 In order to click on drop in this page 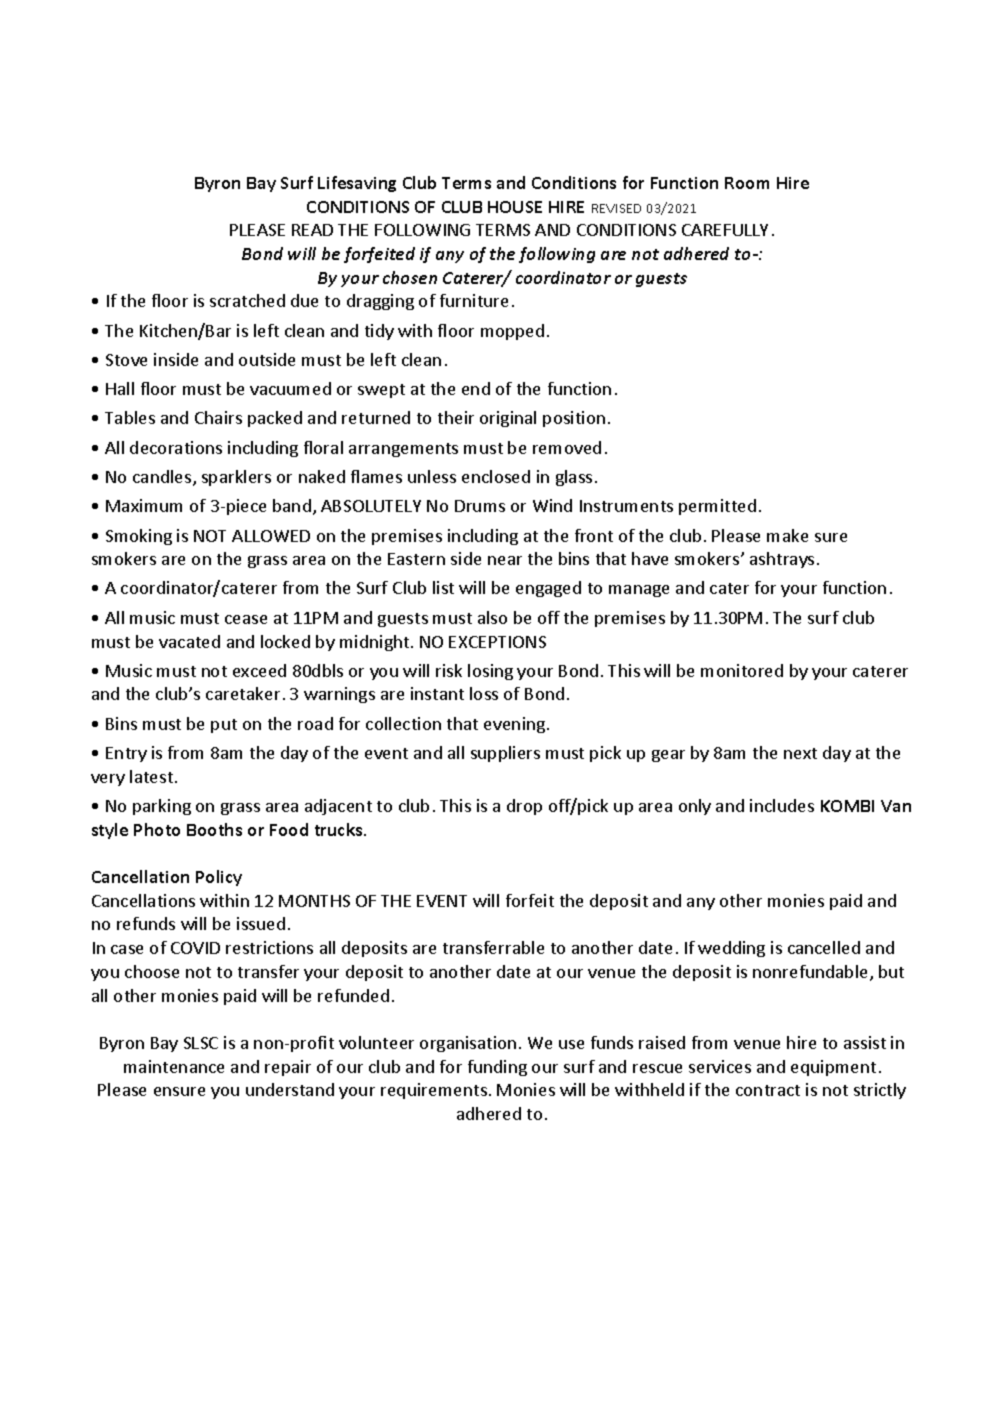, I will do `click(524, 807)`.
